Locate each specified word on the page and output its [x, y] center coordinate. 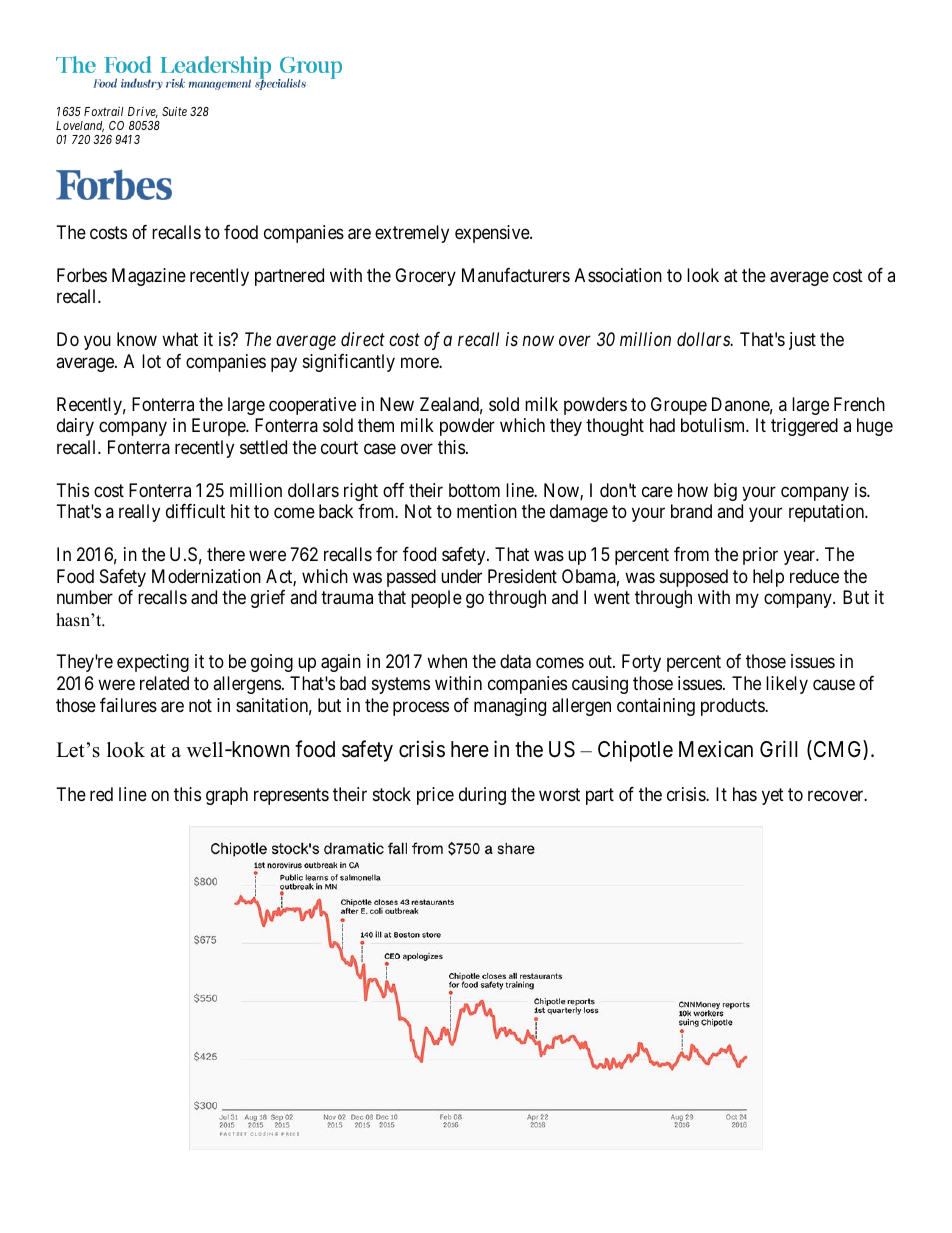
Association [618, 275]
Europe [219, 427]
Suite [174, 111]
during [482, 796]
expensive [493, 234]
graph [227, 796]
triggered [804, 427]
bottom [474, 490]
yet [773, 796]
